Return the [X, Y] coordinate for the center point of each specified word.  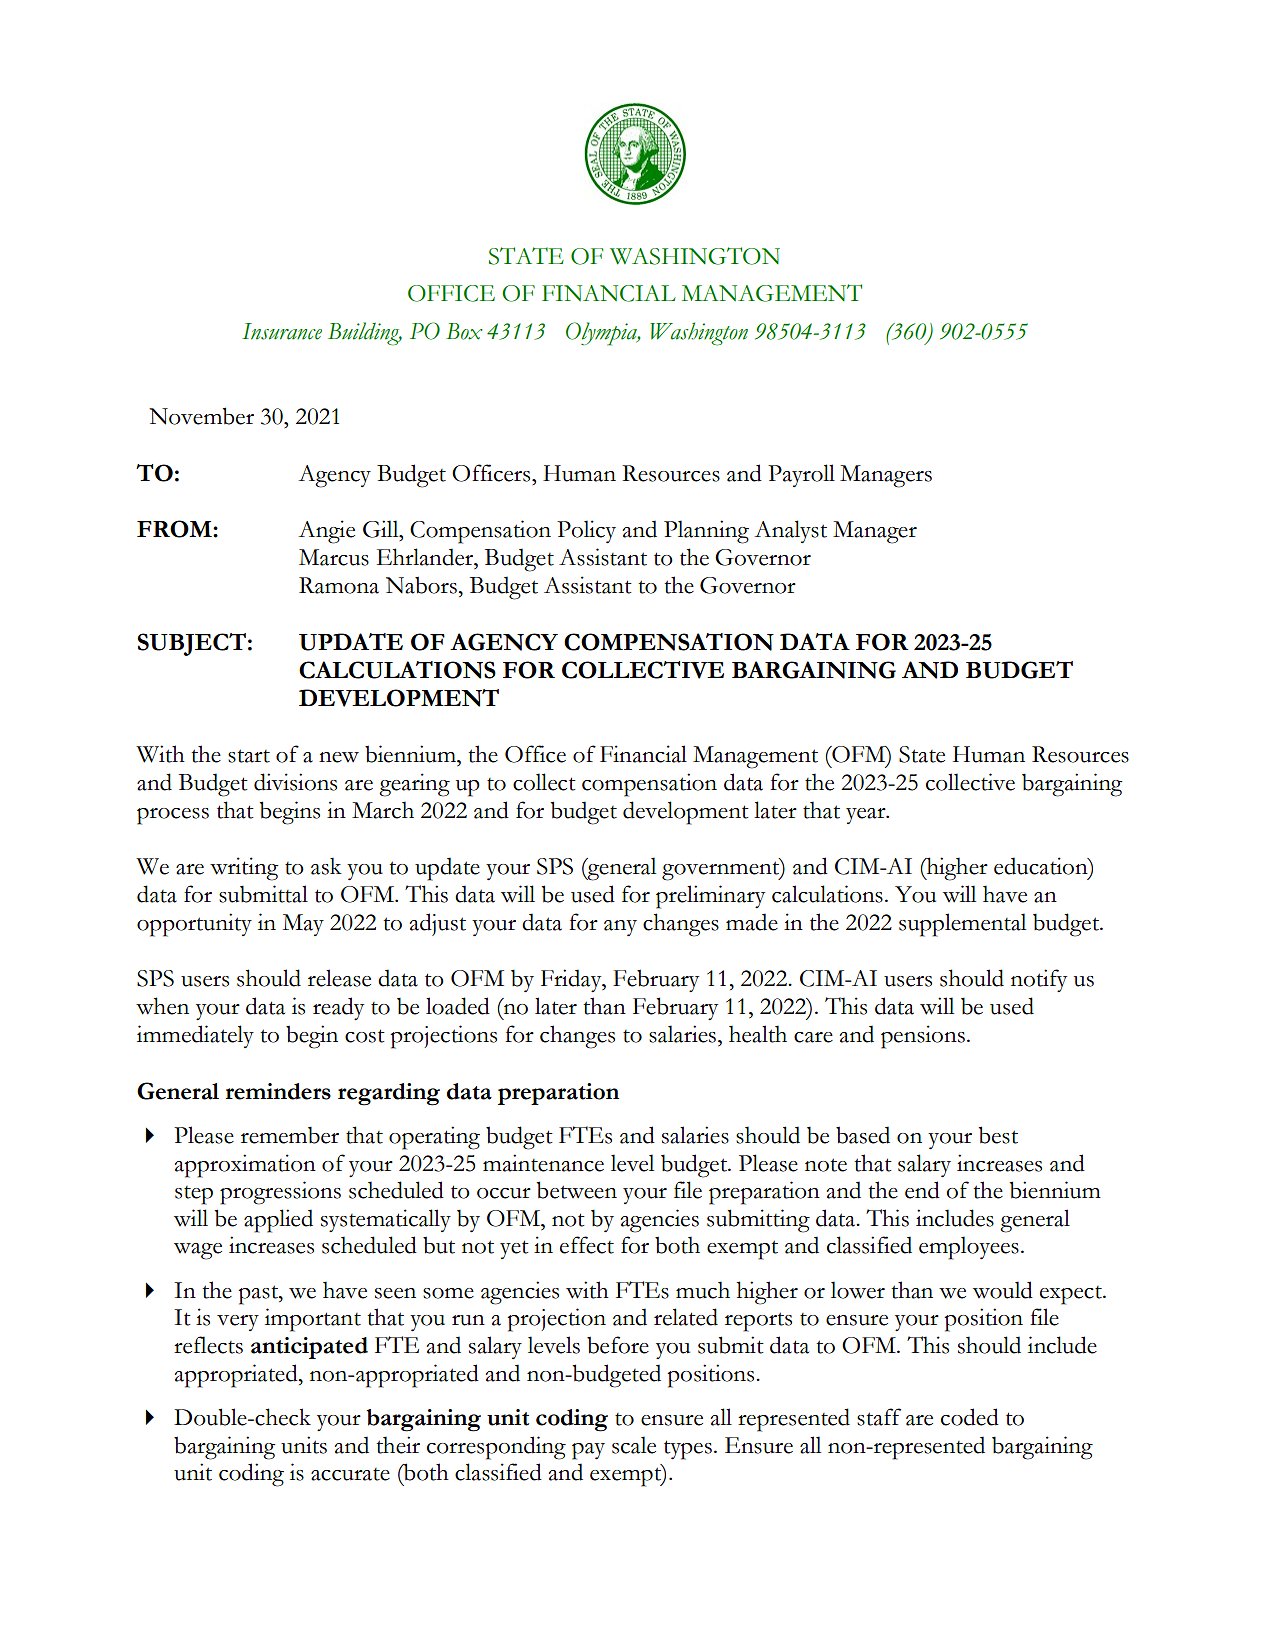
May [303, 925]
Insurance [282, 331]
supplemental [962, 925]
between [577, 1190]
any [620, 928]
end [922, 1190]
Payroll [801, 475]
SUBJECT [191, 644]
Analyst [790, 531]
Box [464, 331]
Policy [586, 531]
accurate [350, 1474]
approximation [245, 1166]
